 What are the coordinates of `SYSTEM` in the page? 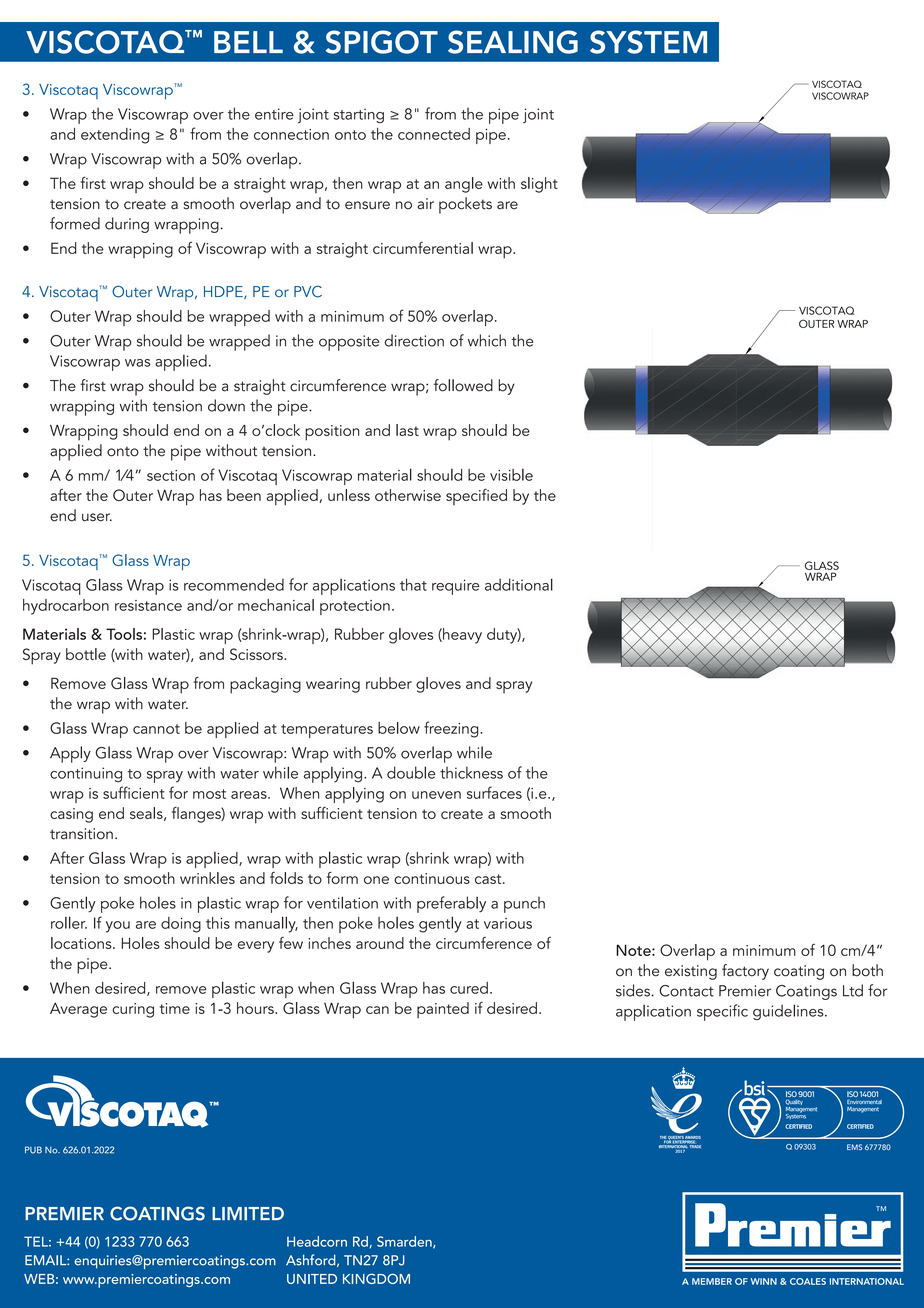 It's located at (648, 42).
